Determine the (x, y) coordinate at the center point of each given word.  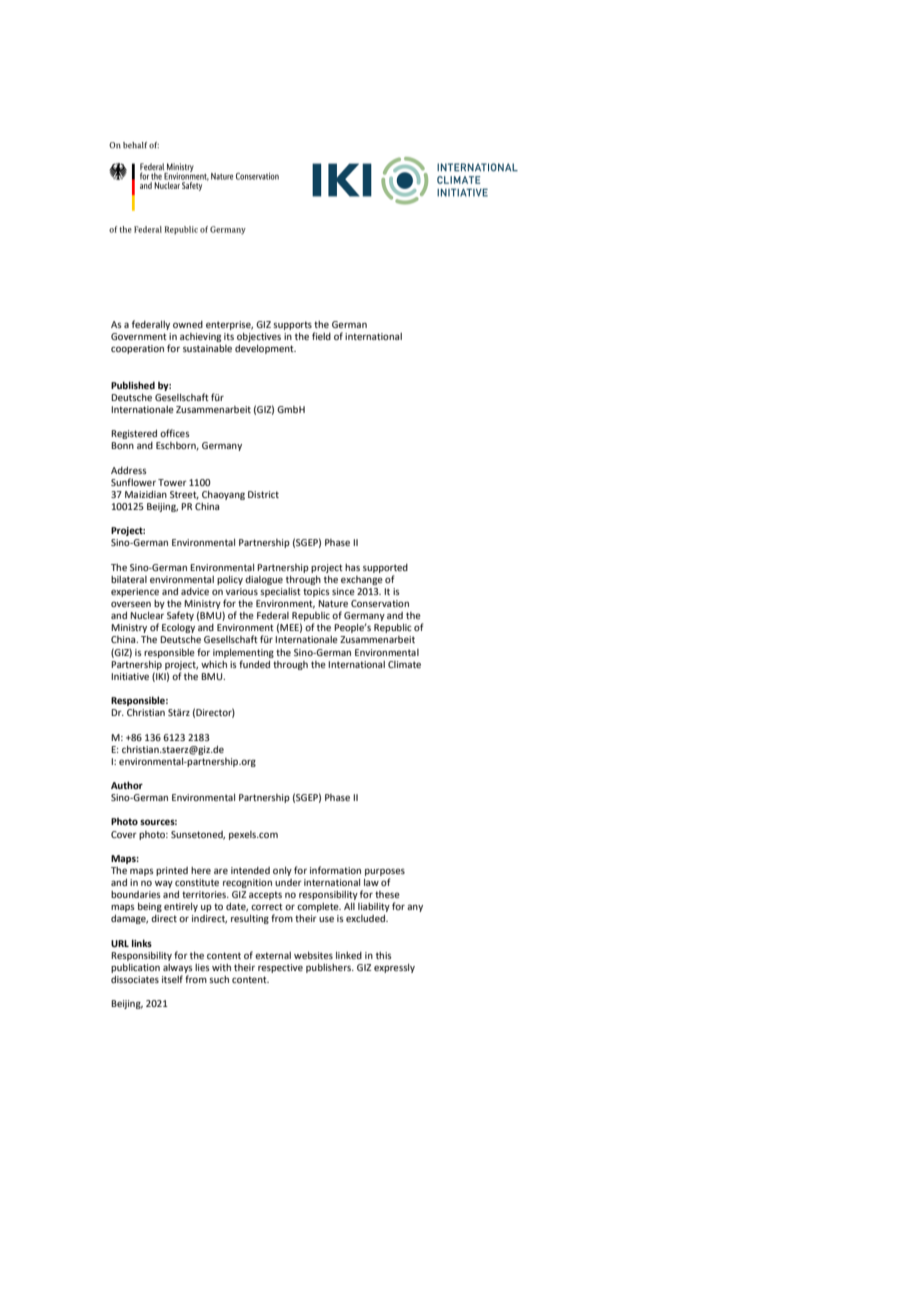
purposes (385, 872)
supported (385, 568)
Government (139, 336)
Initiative (130, 676)
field (321, 336)
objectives (259, 337)
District (263, 494)
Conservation (380, 603)
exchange (362, 580)
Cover (124, 834)
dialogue (264, 580)
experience (135, 592)
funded (254, 664)
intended (250, 870)
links (142, 943)
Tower (172, 482)
